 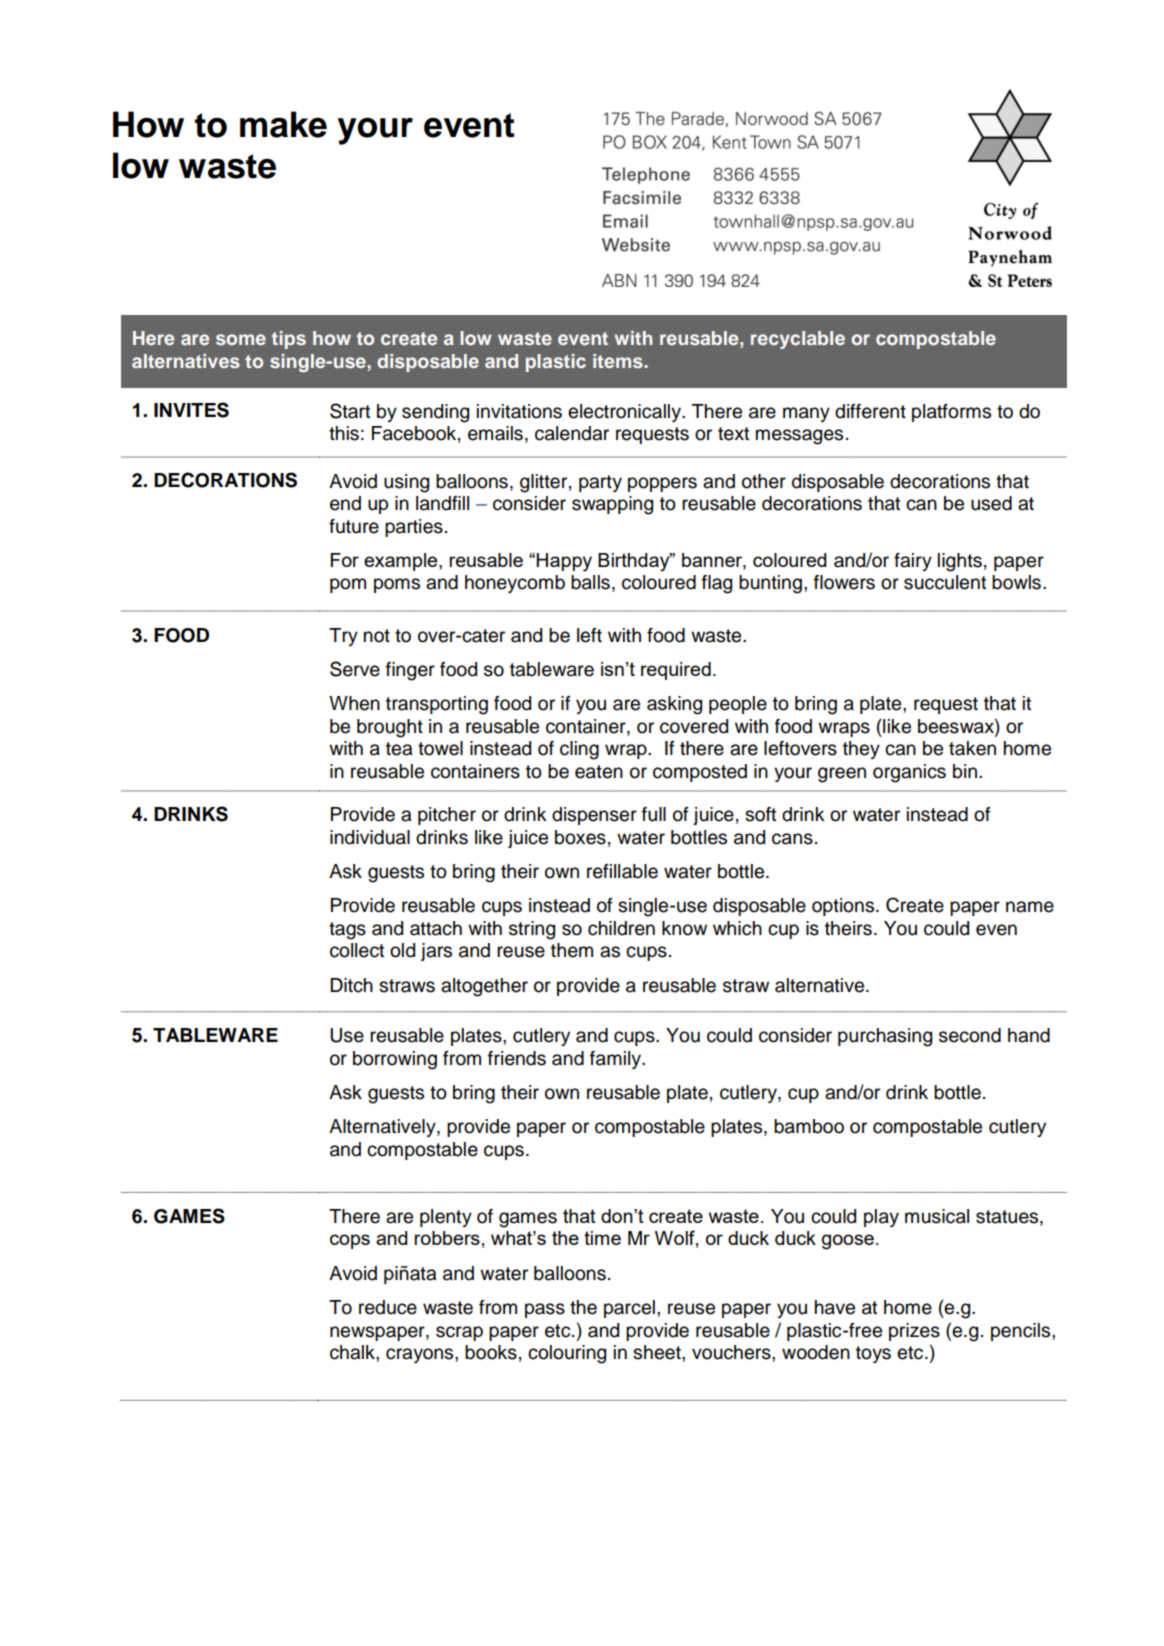 What do you see at coordinates (283, 124) in the page?
I see `make` at bounding box center [283, 124].
